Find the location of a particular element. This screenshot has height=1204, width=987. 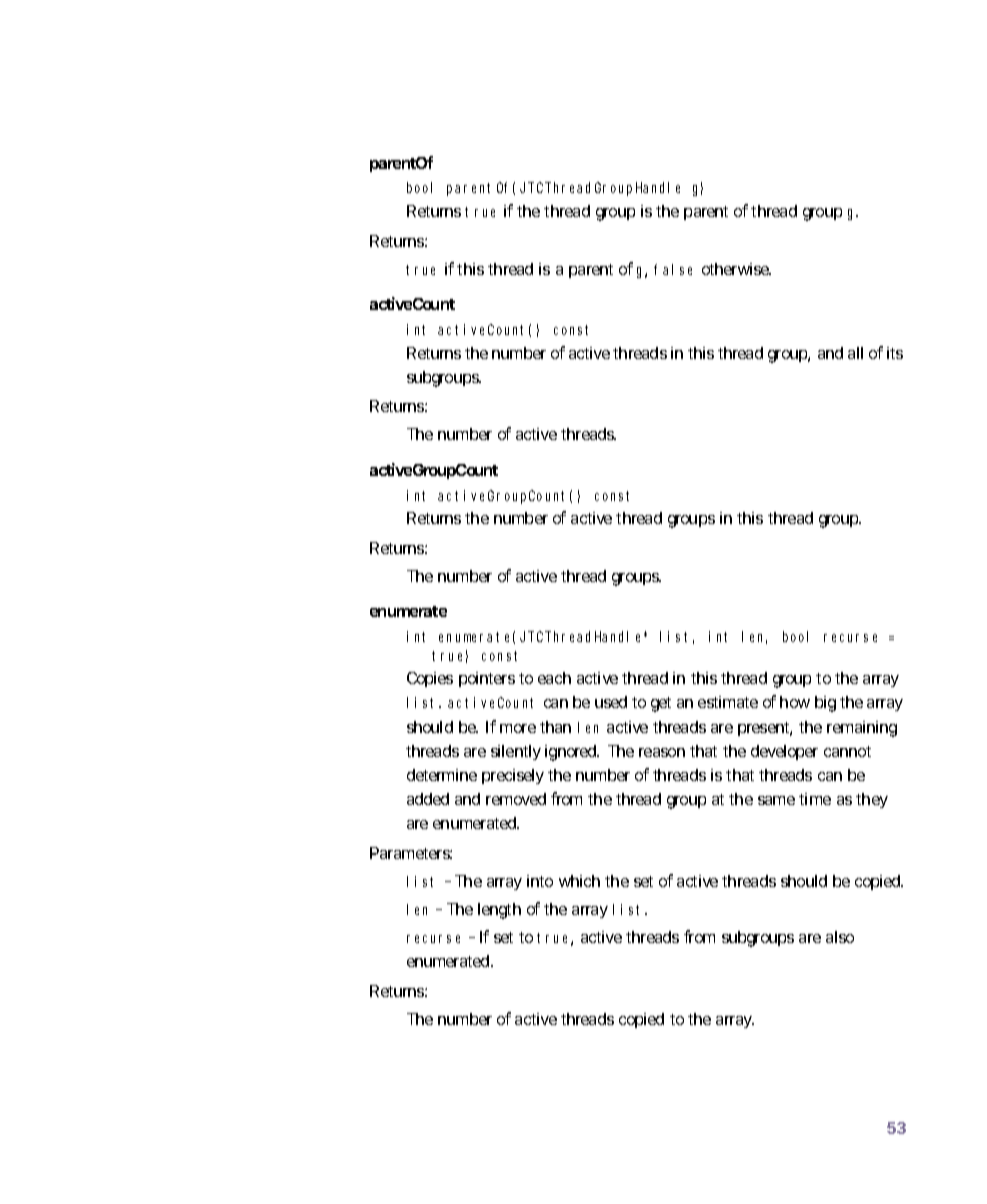

each is located at coordinates (554, 678).
